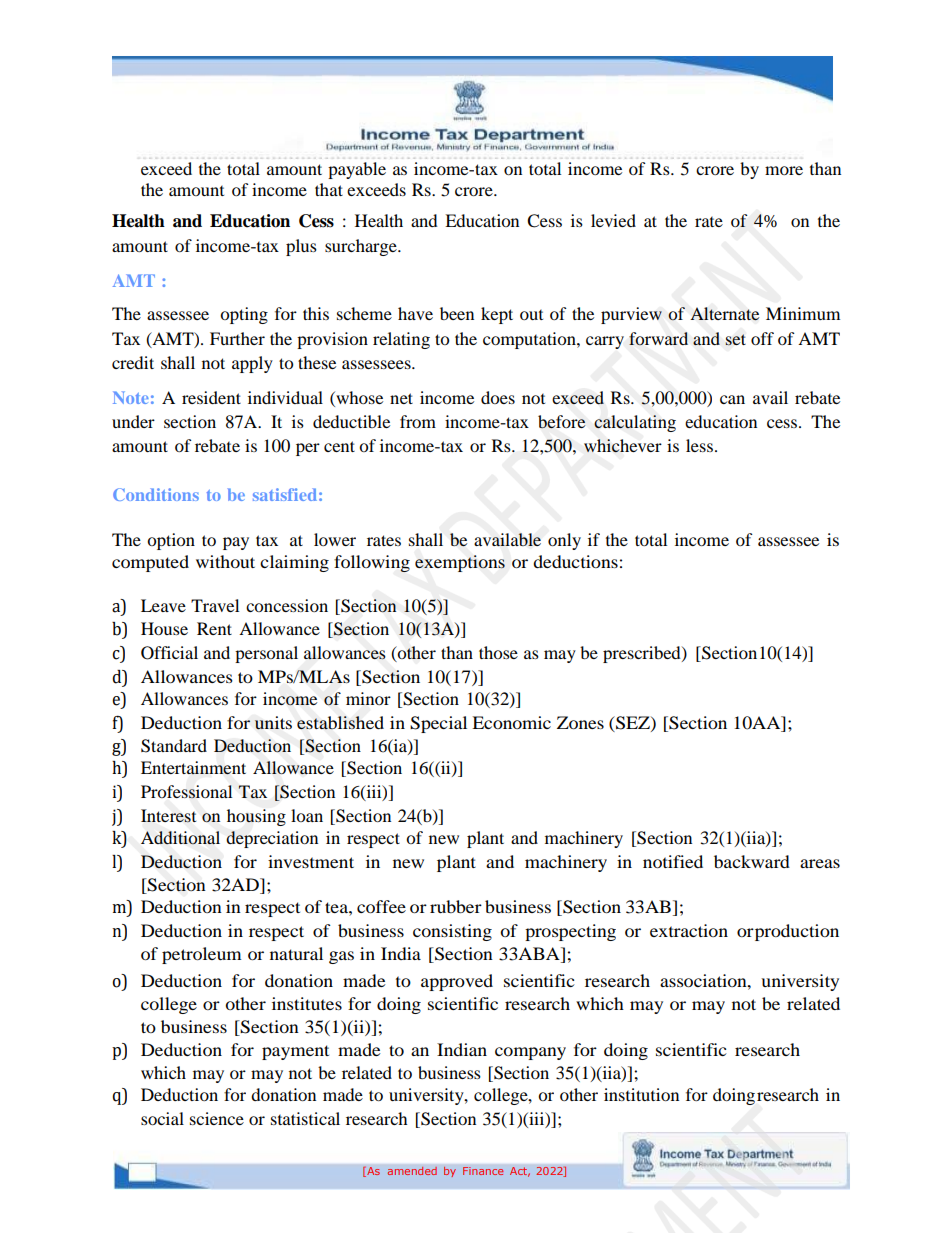  What do you see at coordinates (699, 445) in the page?
I see `less` at bounding box center [699, 445].
